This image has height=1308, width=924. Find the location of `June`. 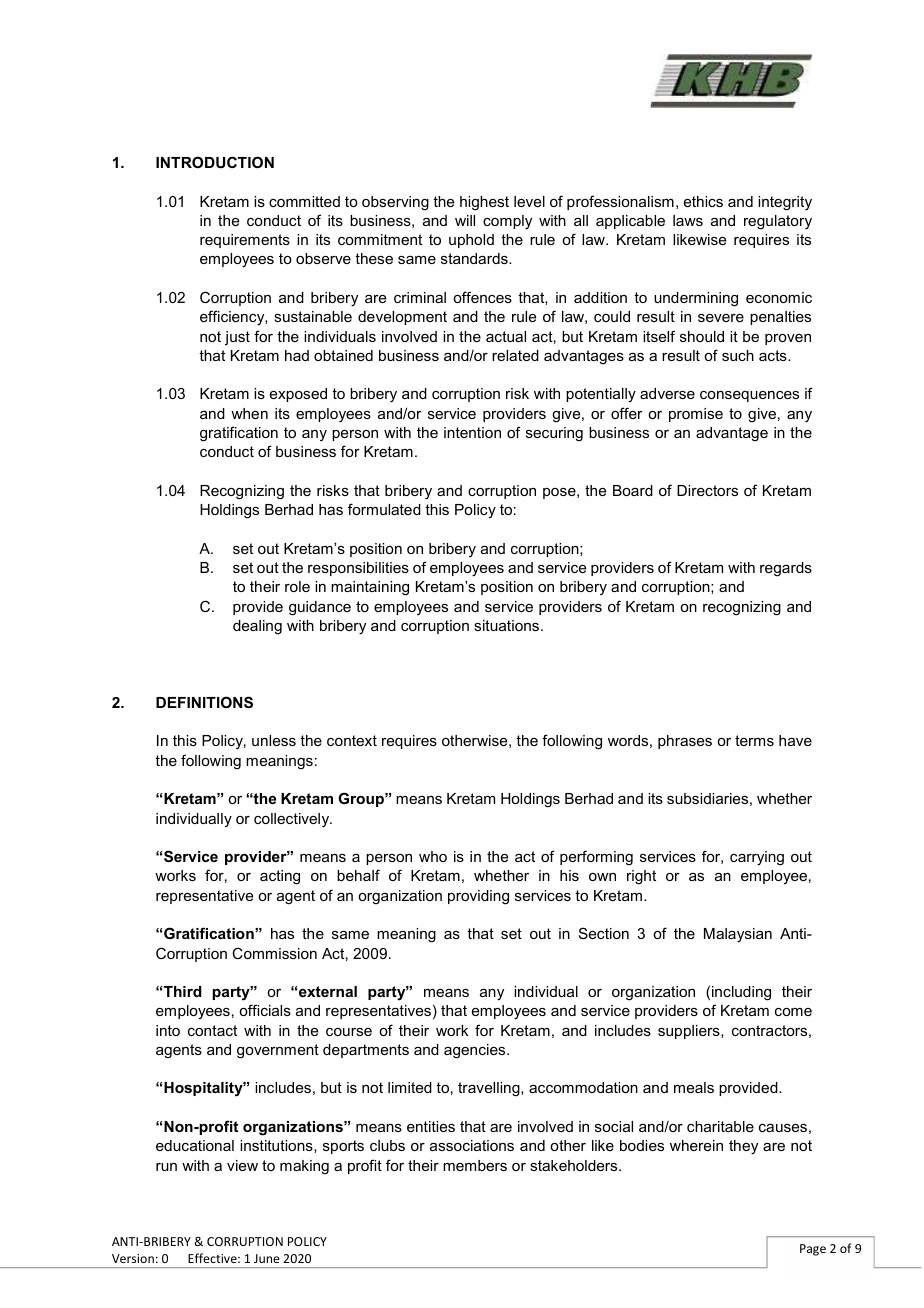

June is located at coordinates (267, 1258).
